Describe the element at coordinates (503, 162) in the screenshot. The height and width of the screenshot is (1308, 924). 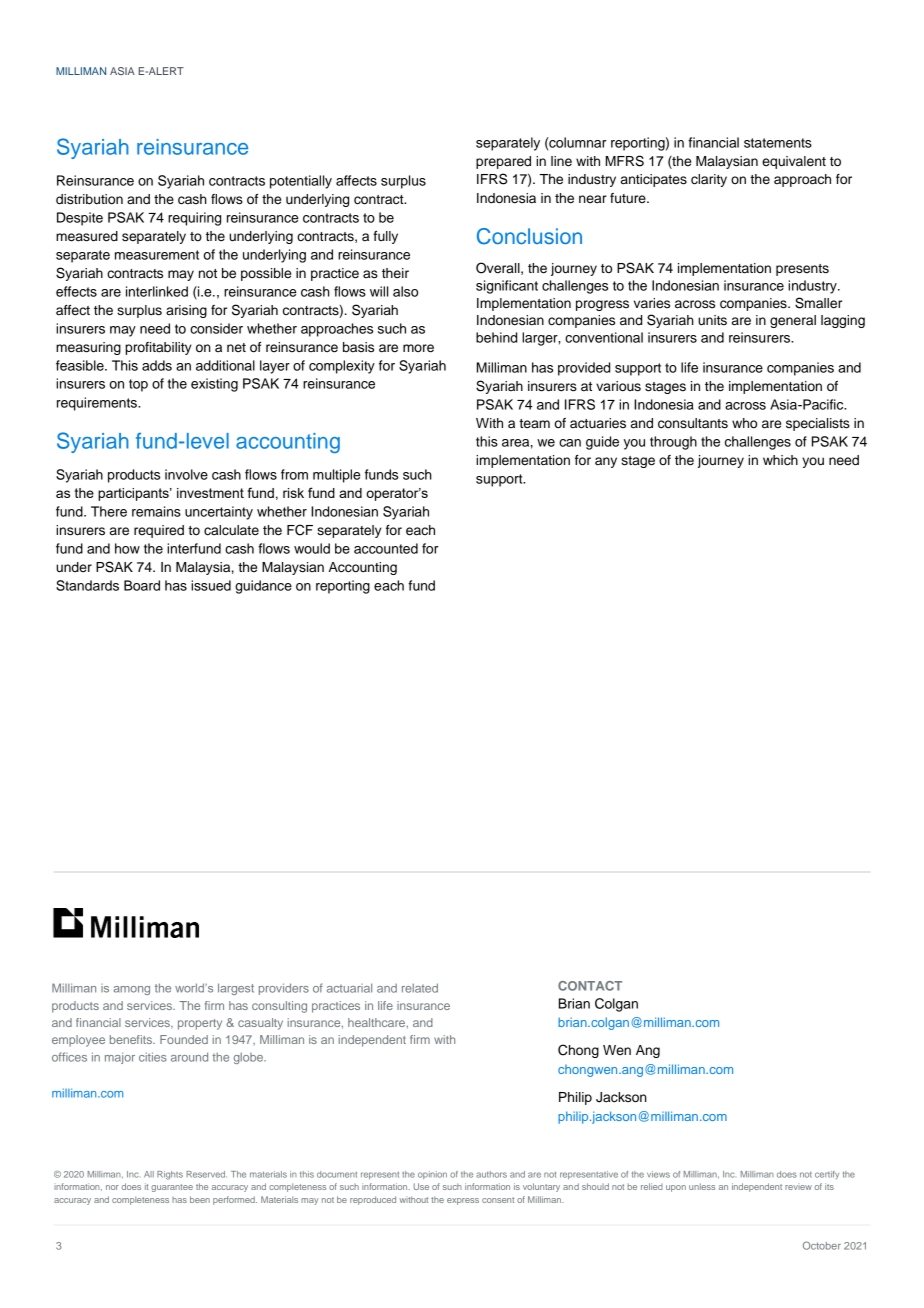
I see `prepared` at that location.
